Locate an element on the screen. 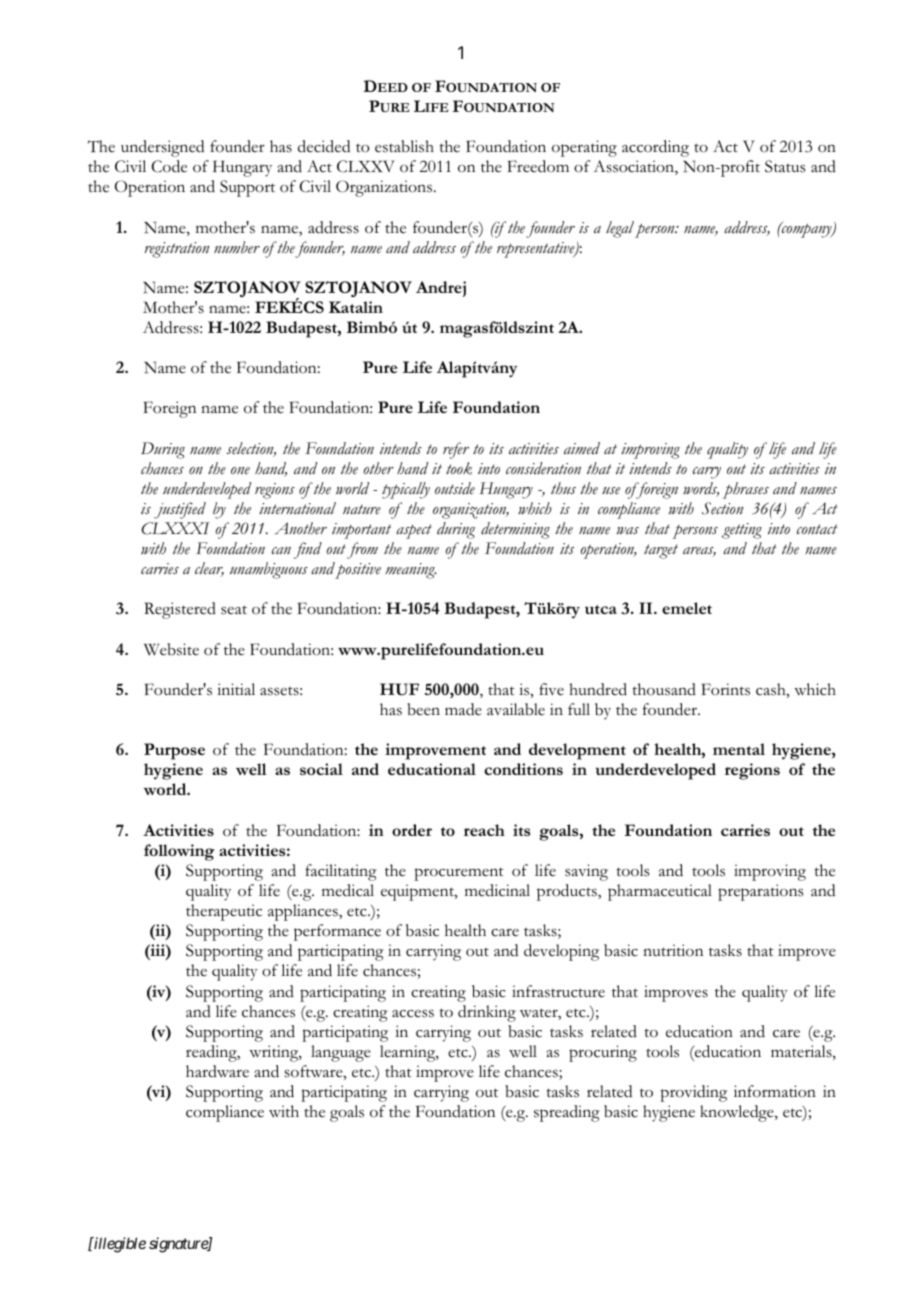 Image resolution: width=924 pixels, height=1308 pixels. drinking is located at coordinates (487, 1013).
